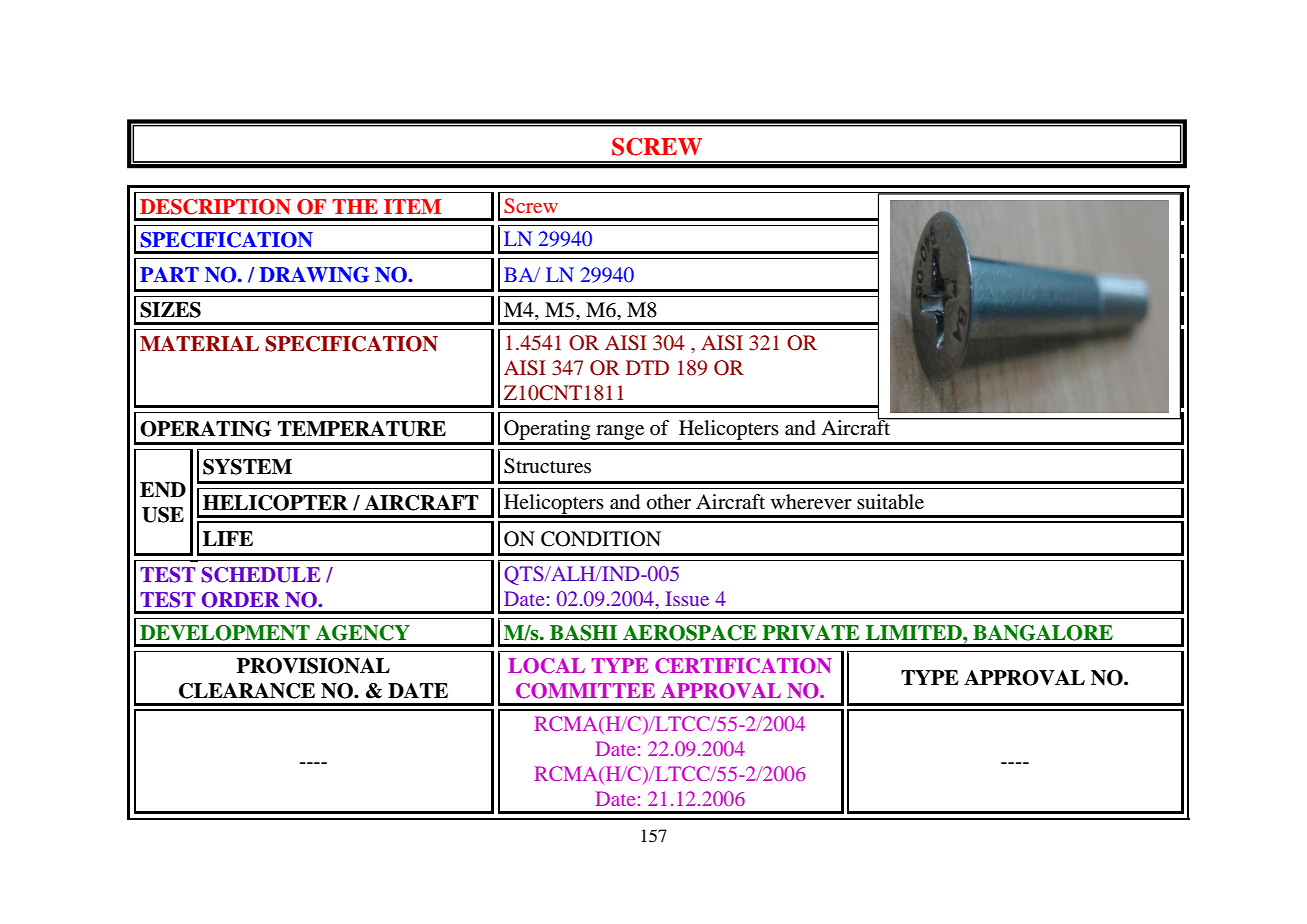  What do you see at coordinates (669, 502) in the page?
I see `other` at bounding box center [669, 502].
